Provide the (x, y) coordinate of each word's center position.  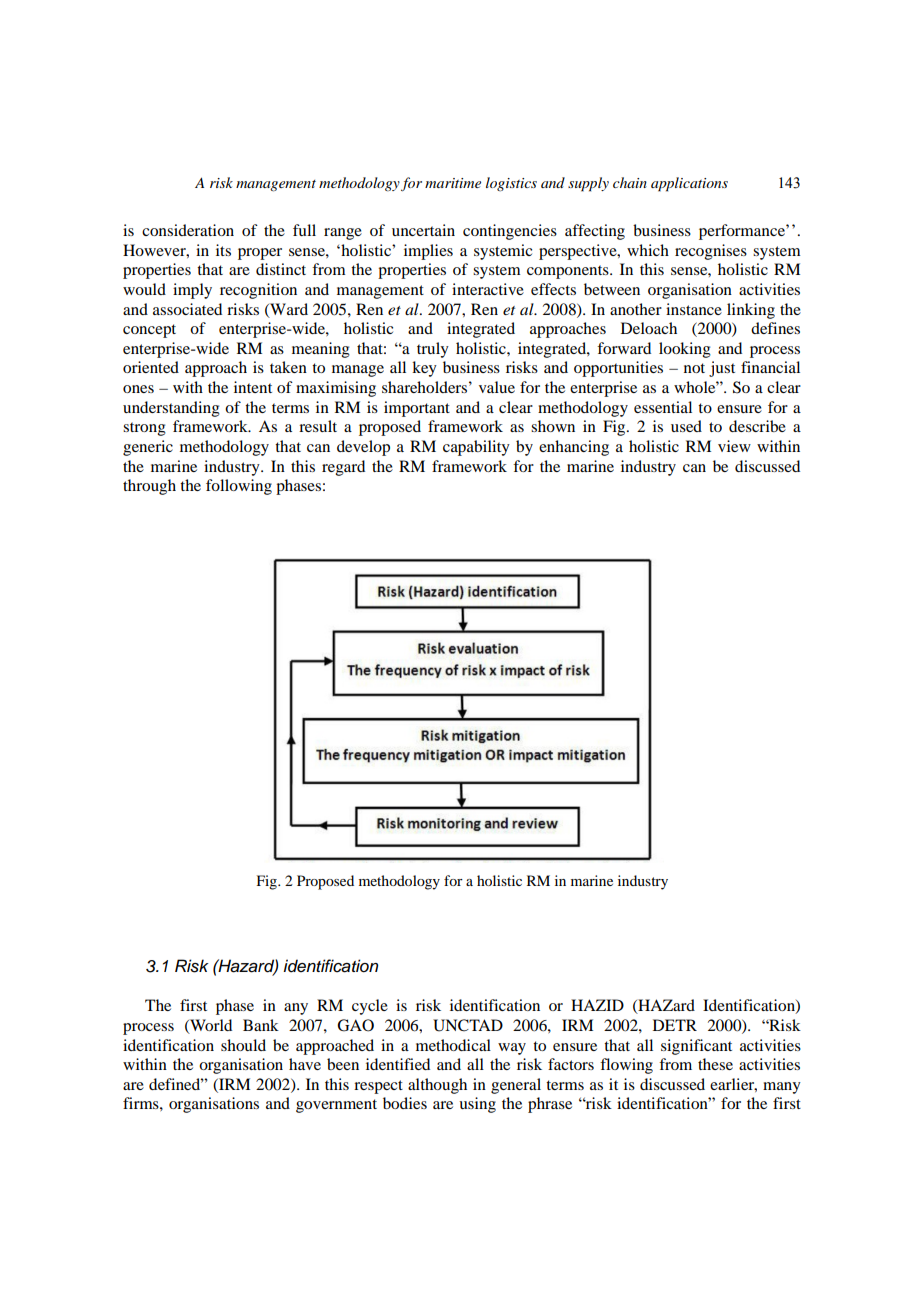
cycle (370, 1007)
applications (689, 184)
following (239, 487)
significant (696, 1047)
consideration (188, 230)
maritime (453, 183)
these (715, 1064)
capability (476, 448)
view (734, 446)
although (437, 1086)
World (210, 1026)
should (243, 1045)
